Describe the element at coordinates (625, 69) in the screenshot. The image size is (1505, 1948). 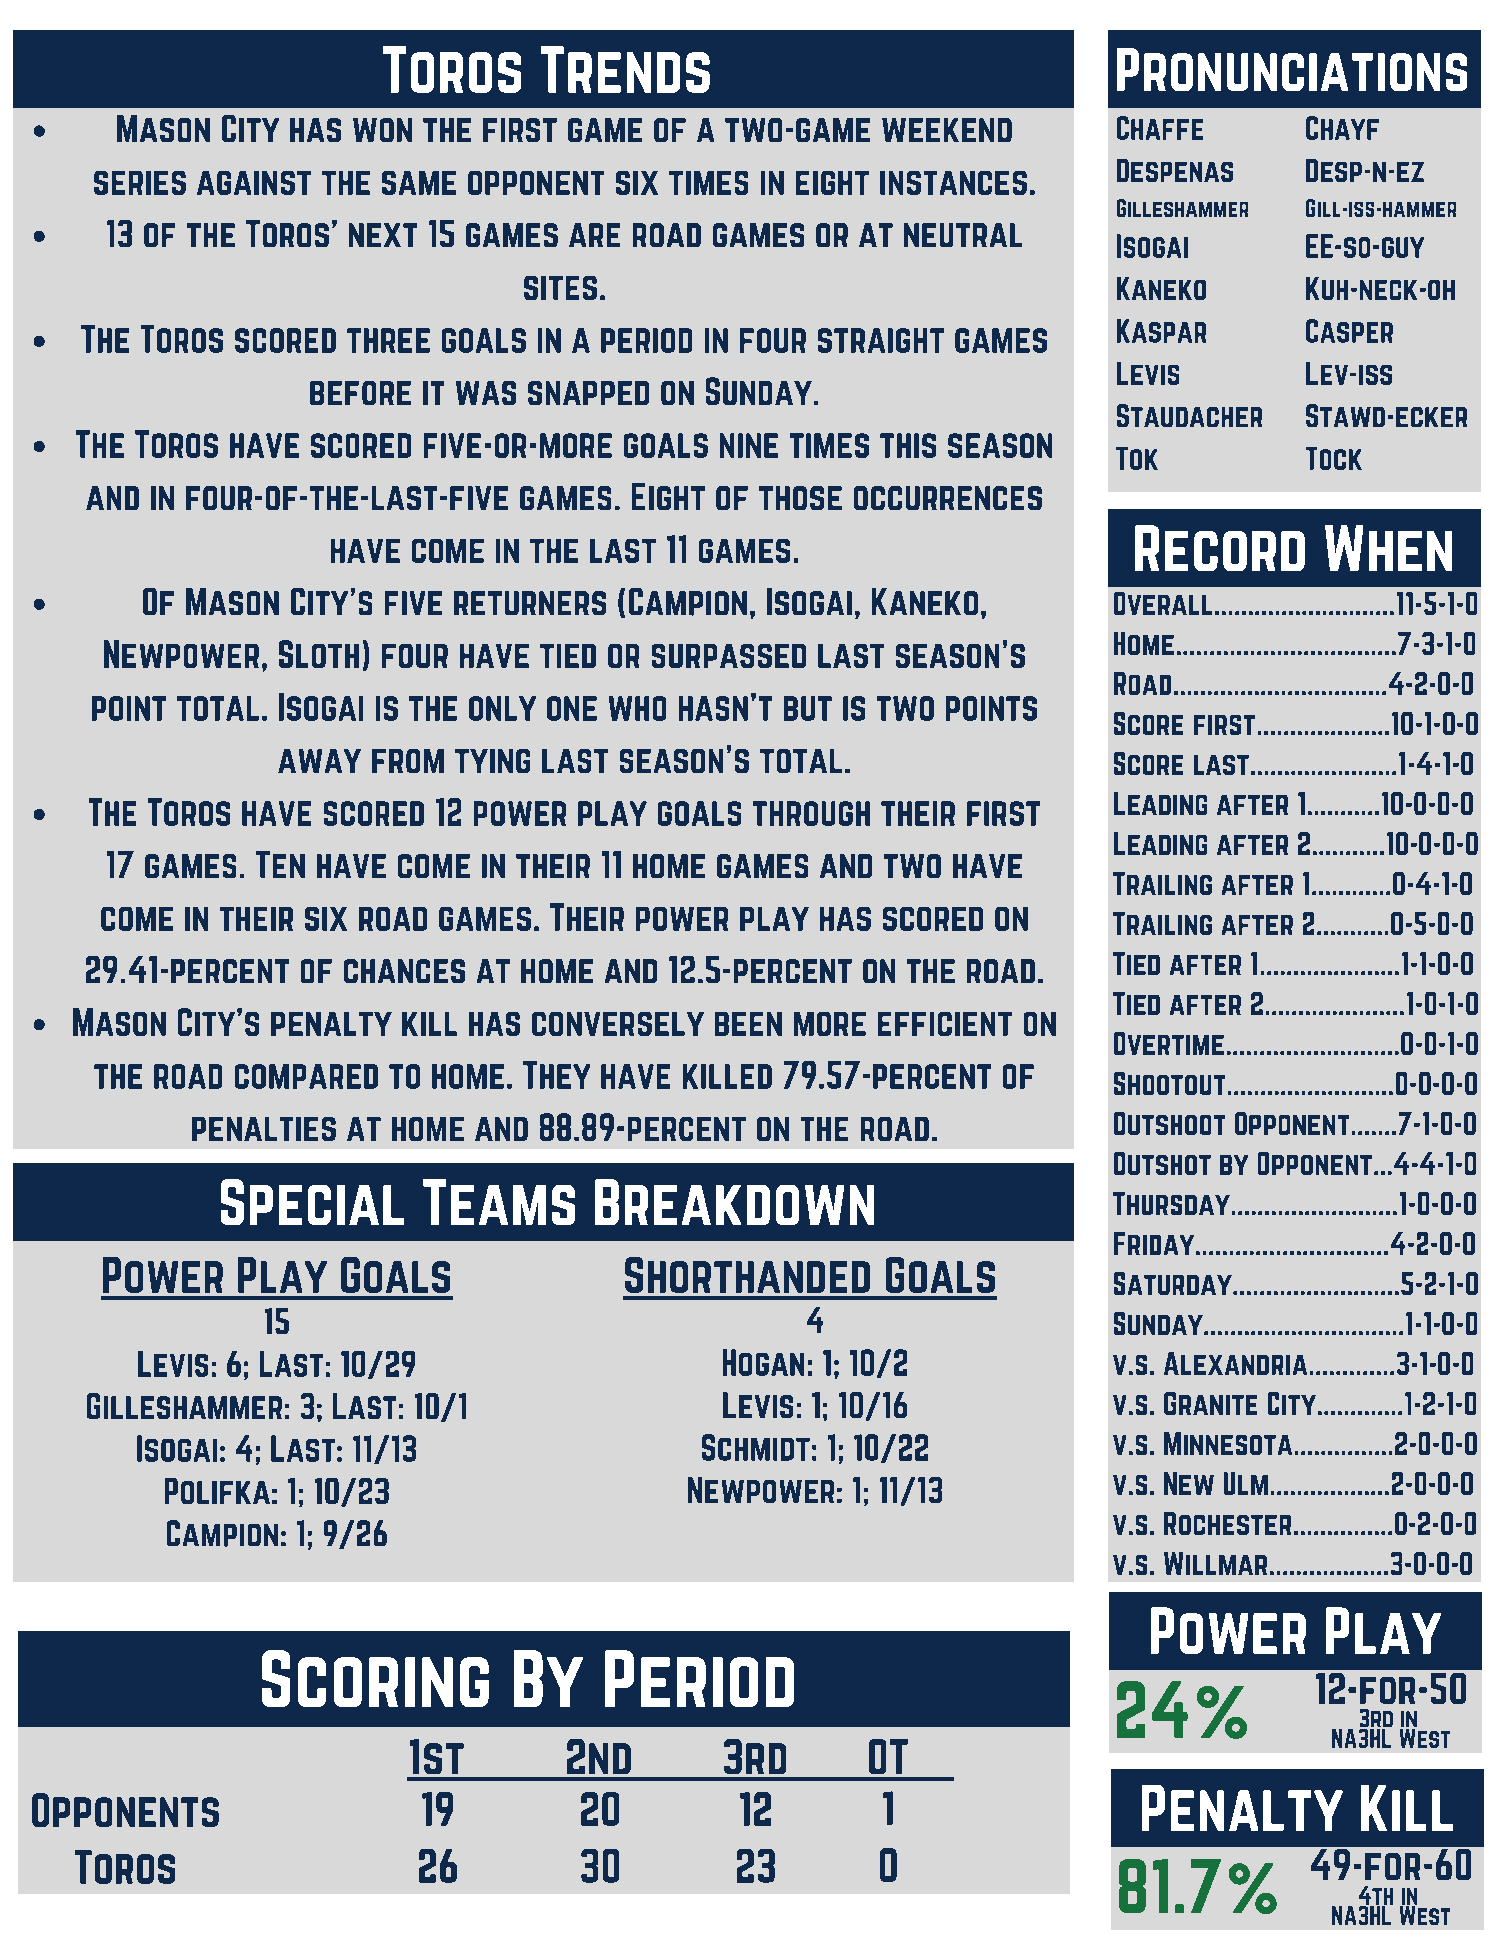
I see `Trends` at that location.
